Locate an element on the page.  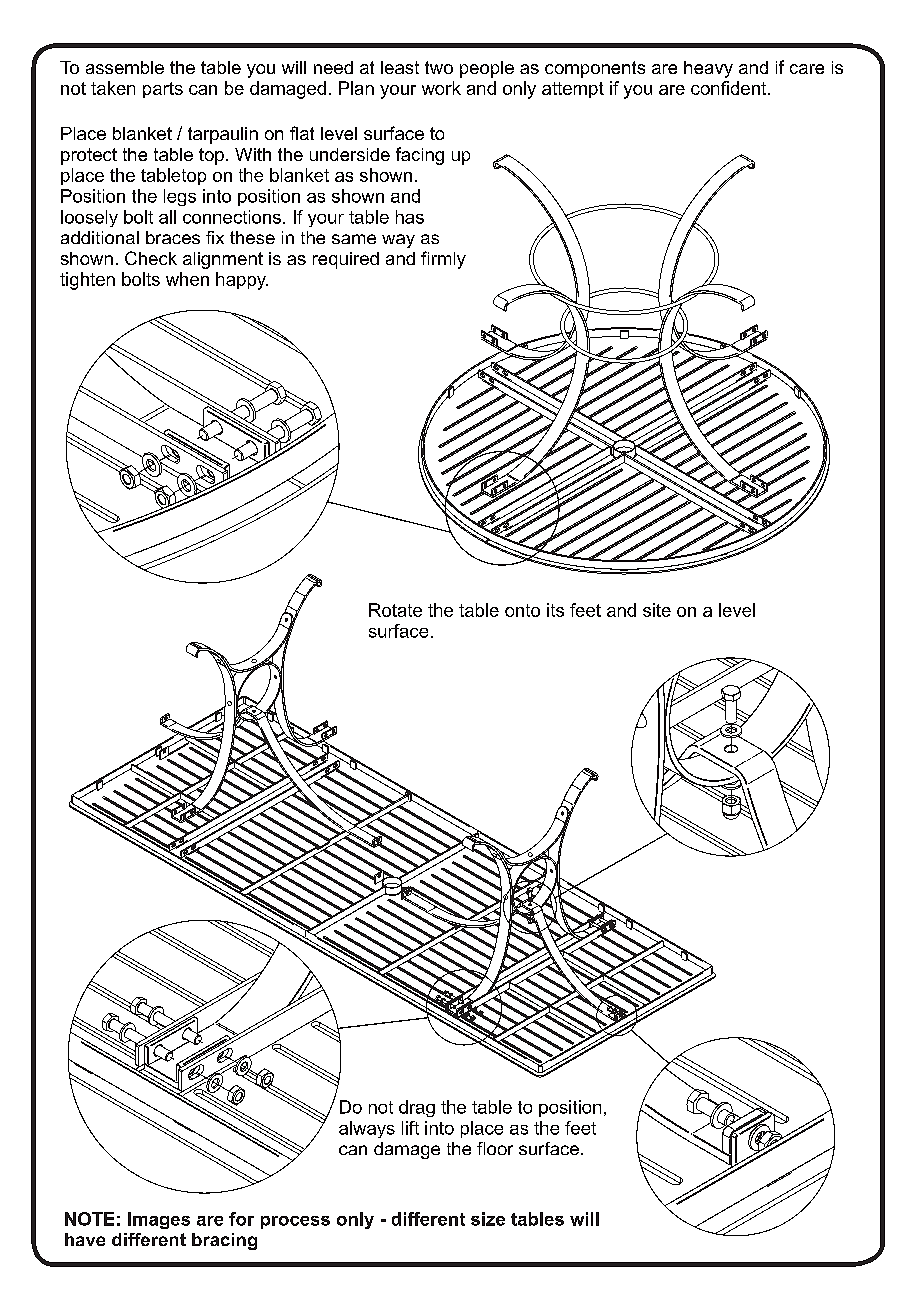
size is located at coordinates (488, 1219).
